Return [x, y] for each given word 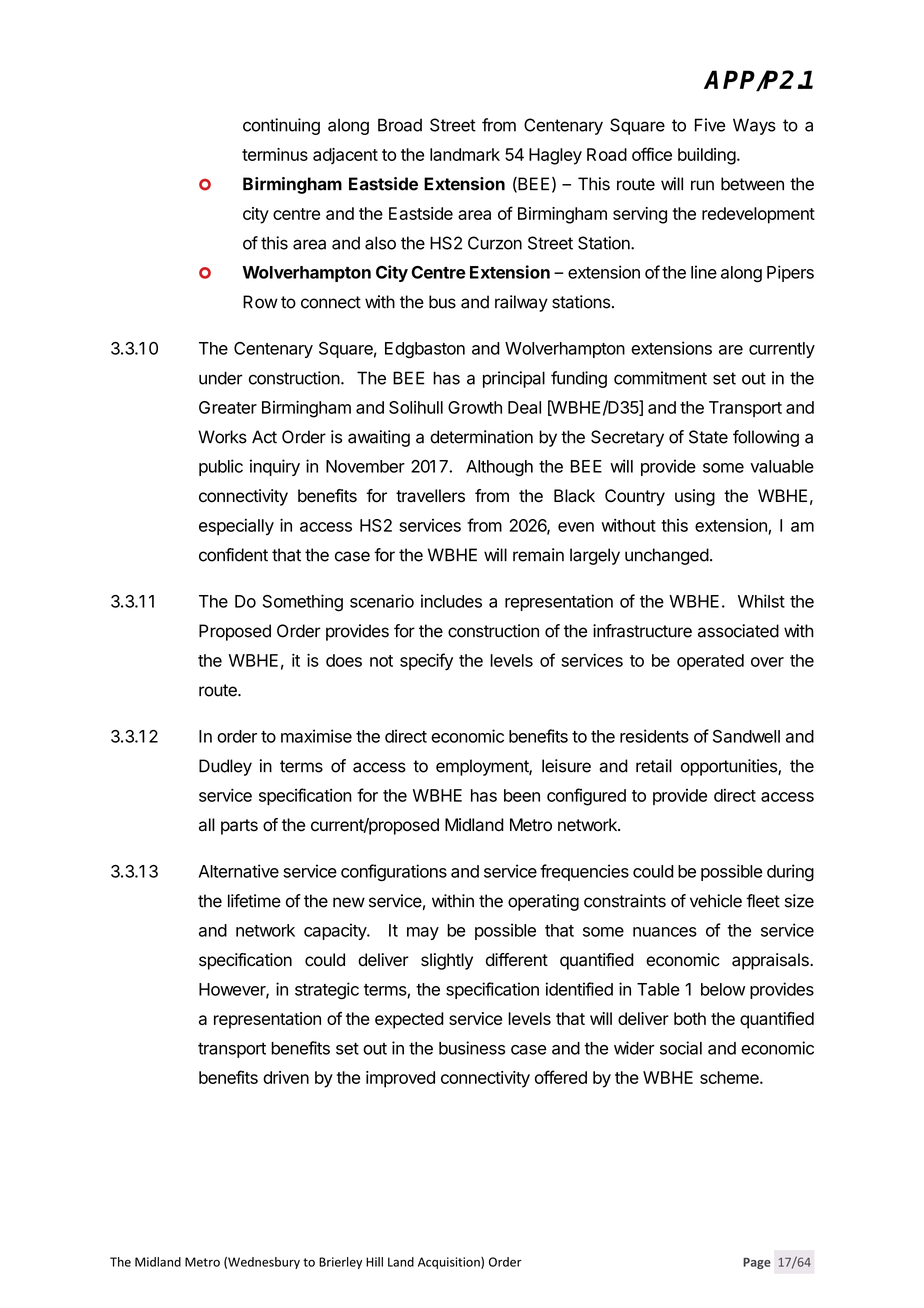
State [708, 437]
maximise [316, 736]
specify [426, 662]
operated [710, 662]
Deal [524, 407]
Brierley [340, 1263]
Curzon [495, 243]
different [517, 960]
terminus [275, 154]
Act [264, 437]
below [723, 989]
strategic [327, 991]
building [707, 156]
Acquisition [450, 1263]
